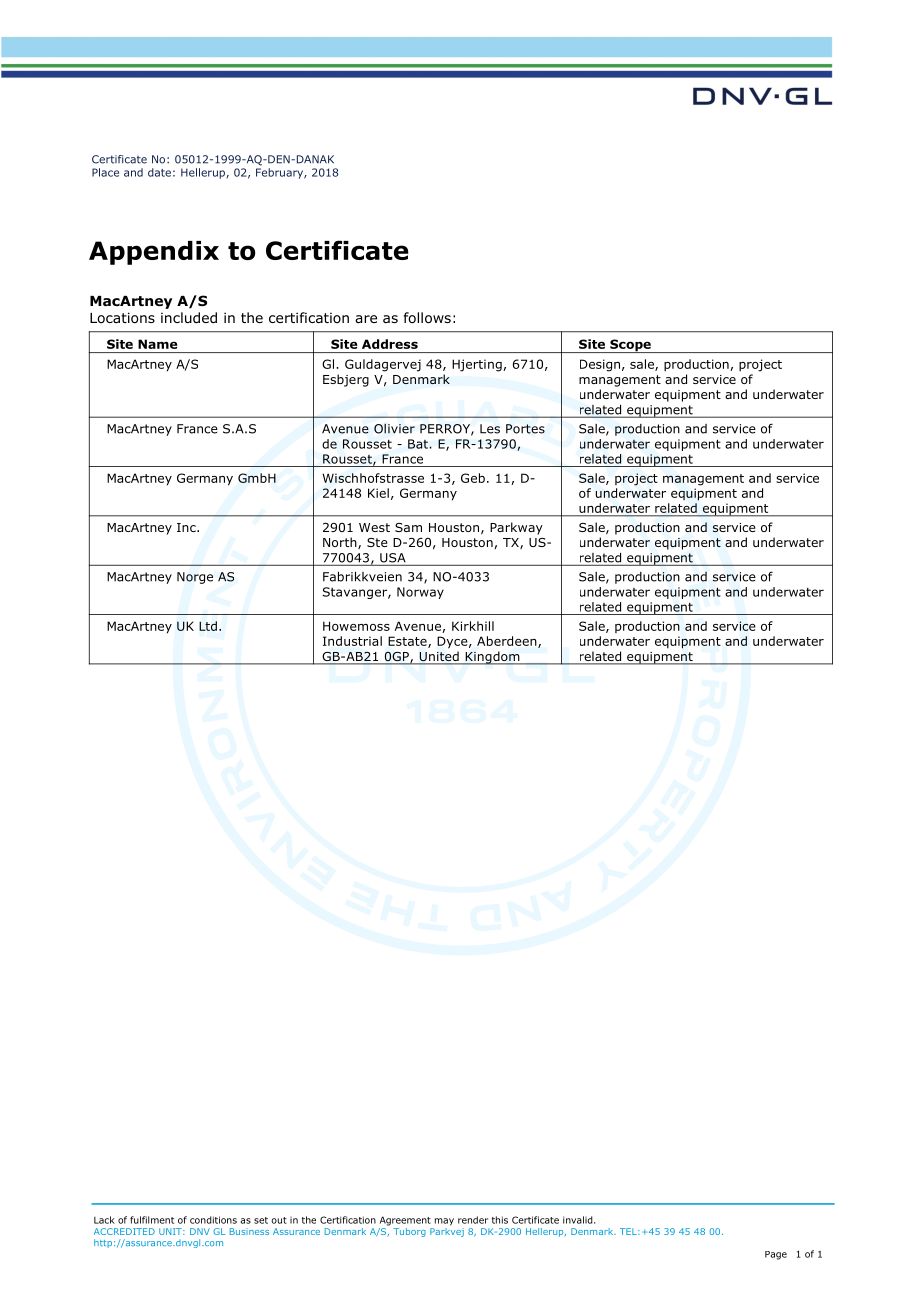 This screenshot has width=924, height=1308. Describe the element at coordinates (159, 172) in the screenshot. I see `date` at that location.
